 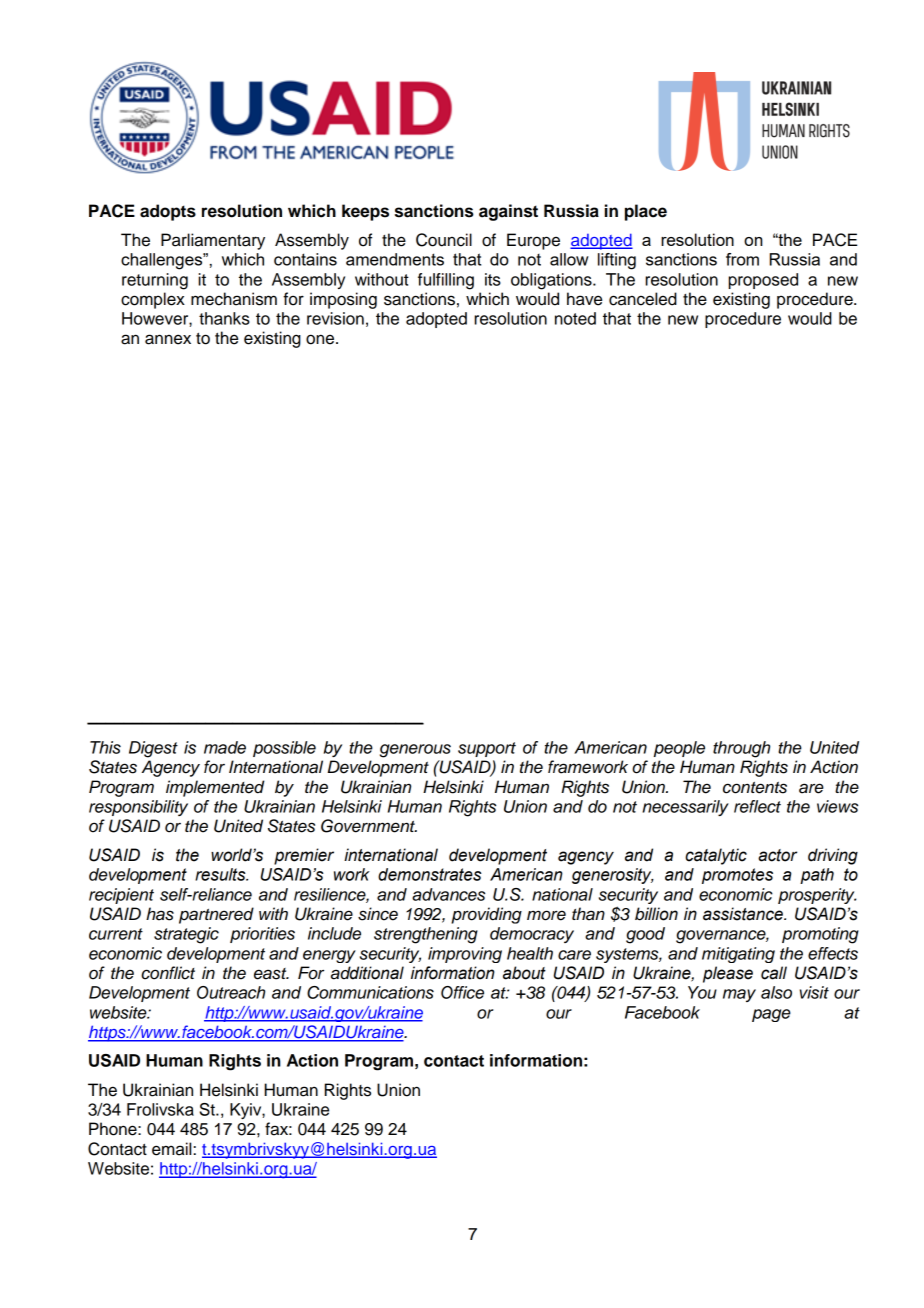 I want to click on assistance, so click(x=744, y=914).
